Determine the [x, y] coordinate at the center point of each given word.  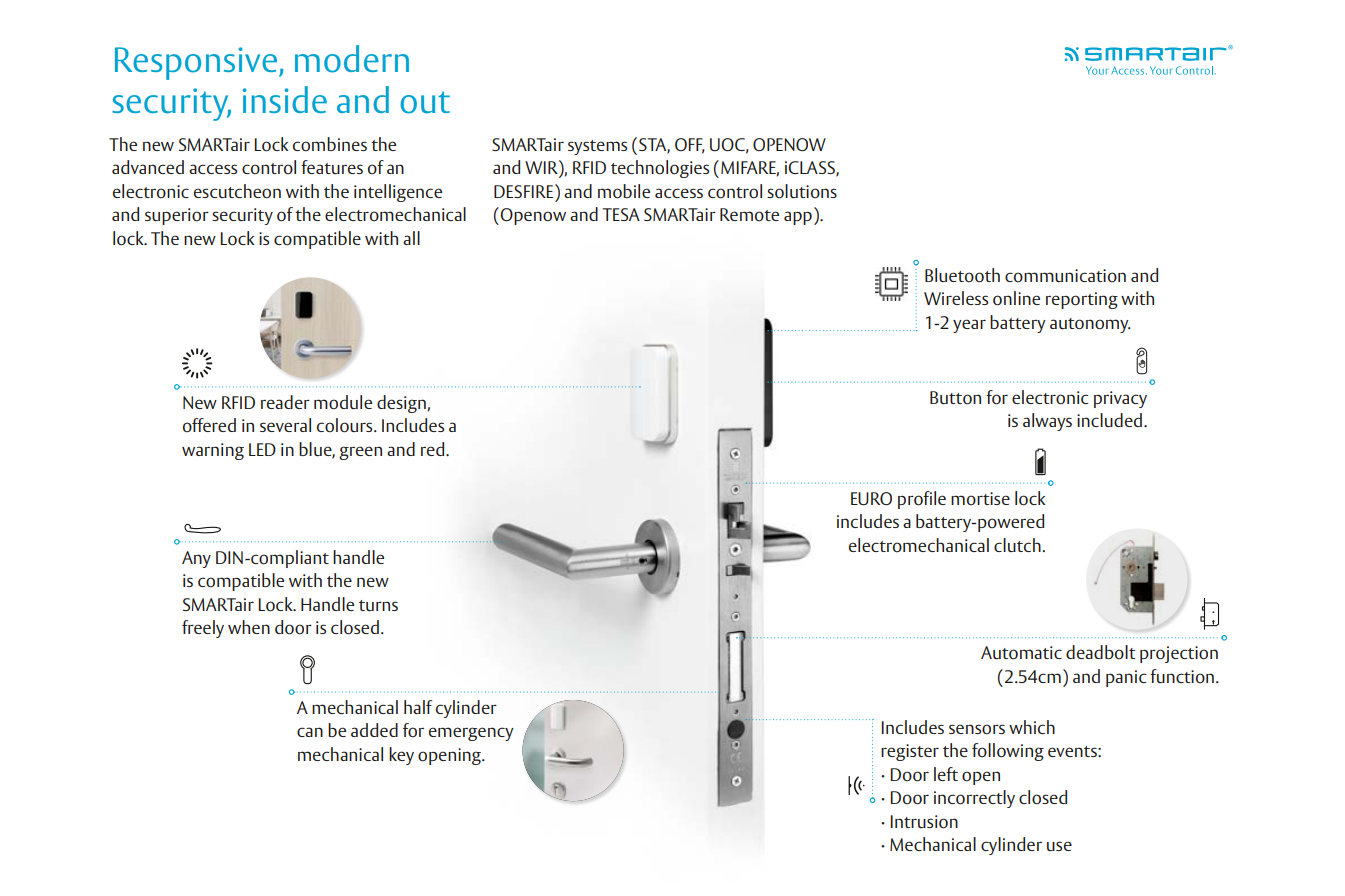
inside [285, 99]
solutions [802, 191]
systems [597, 147]
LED [262, 449]
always [1047, 422]
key [401, 756]
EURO [871, 499]
